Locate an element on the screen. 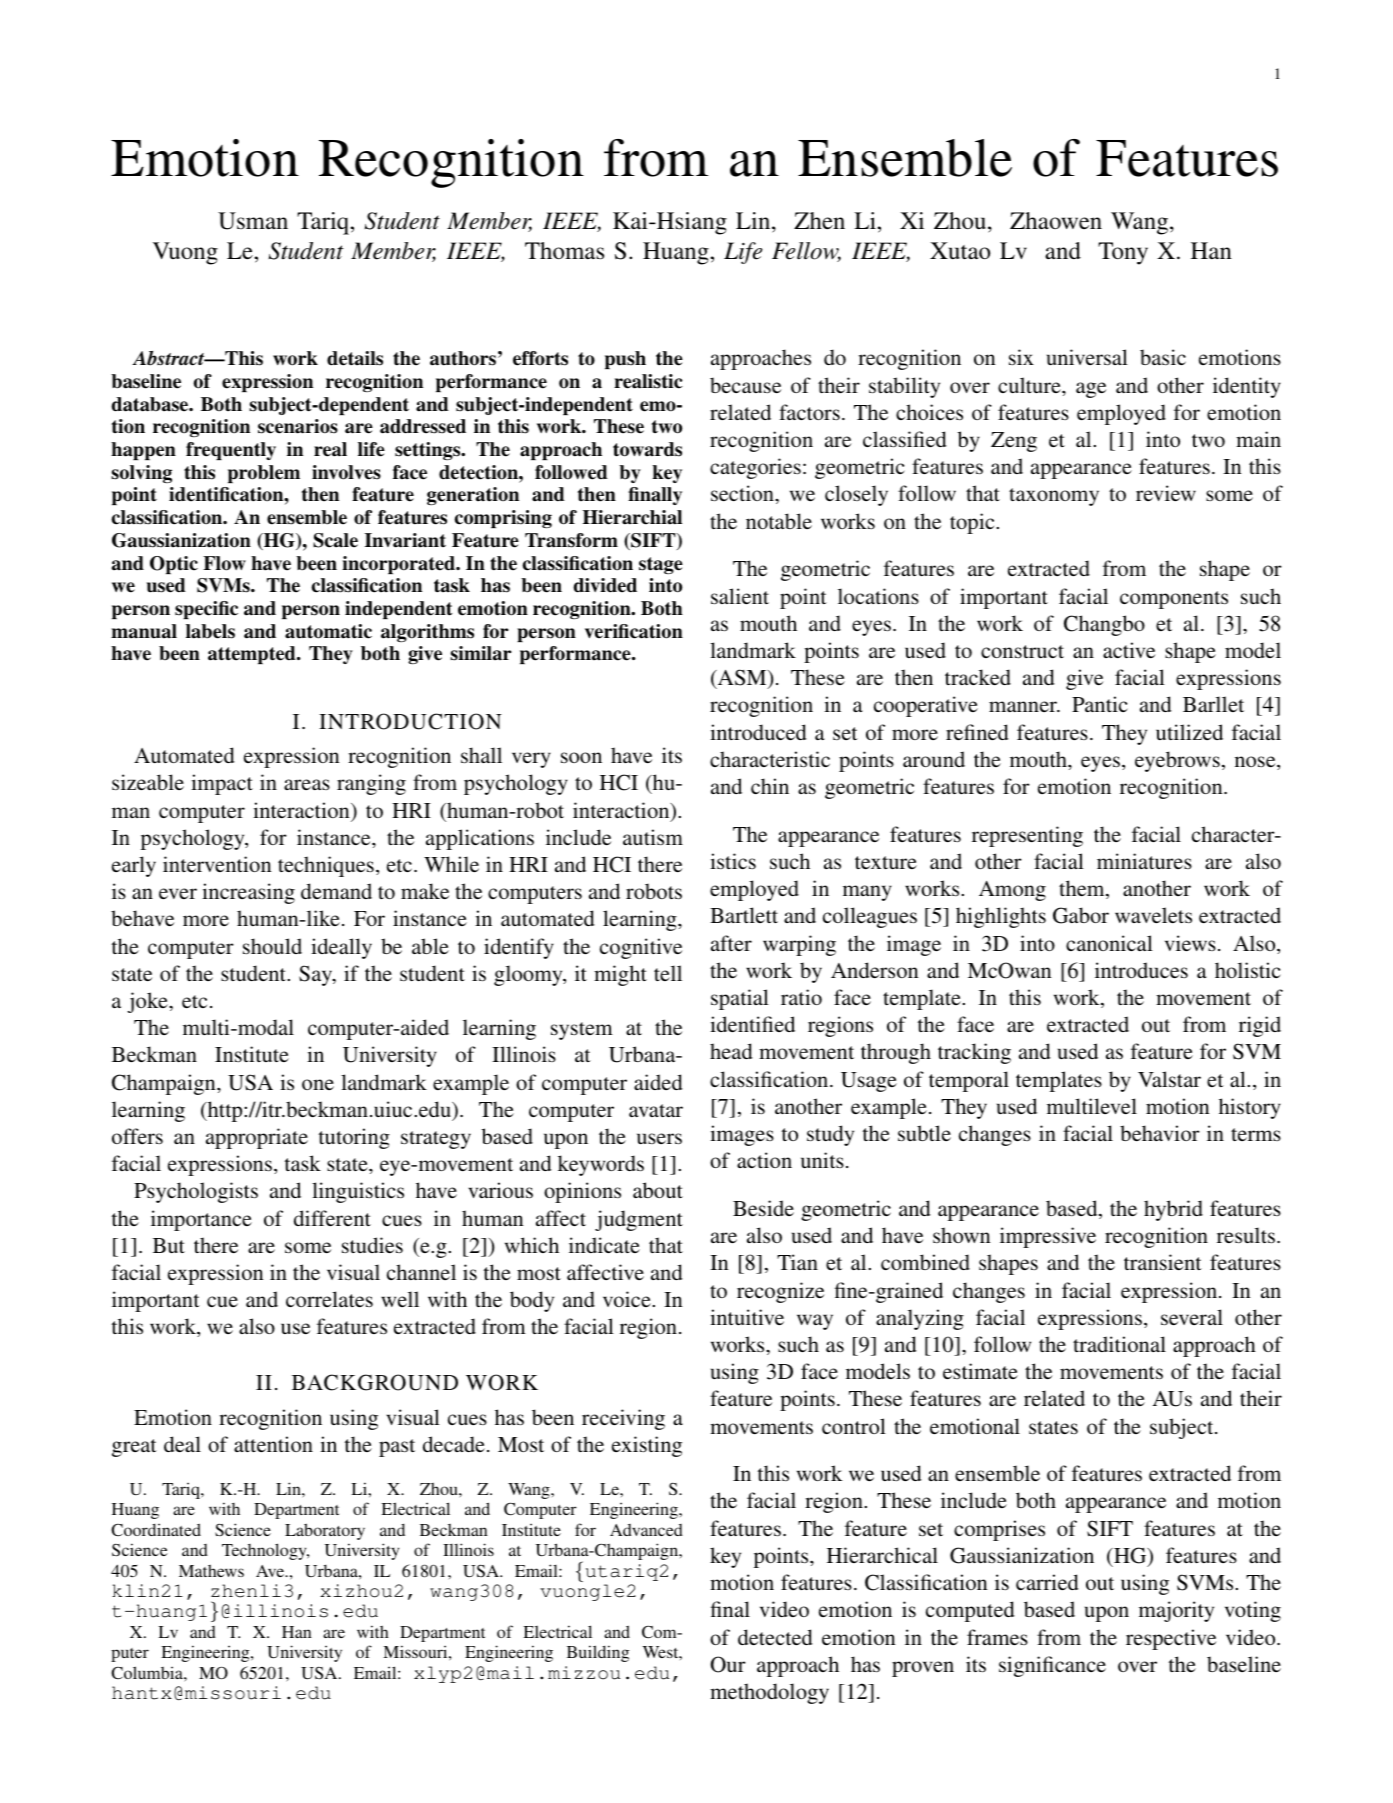 This screenshot has width=1393, height=1803. Mathews is located at coordinates (211, 1571).
